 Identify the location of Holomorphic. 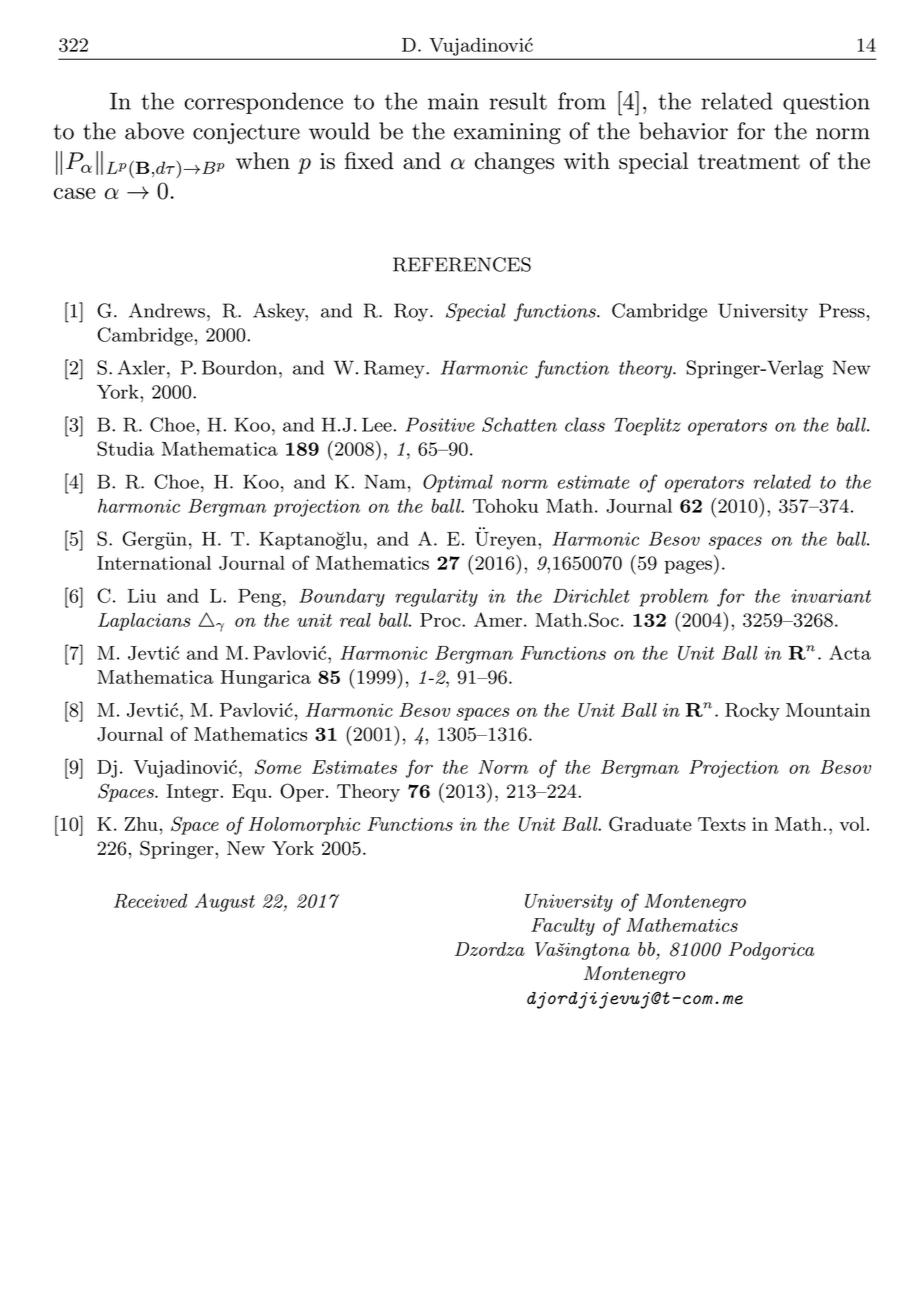
(304, 826).
